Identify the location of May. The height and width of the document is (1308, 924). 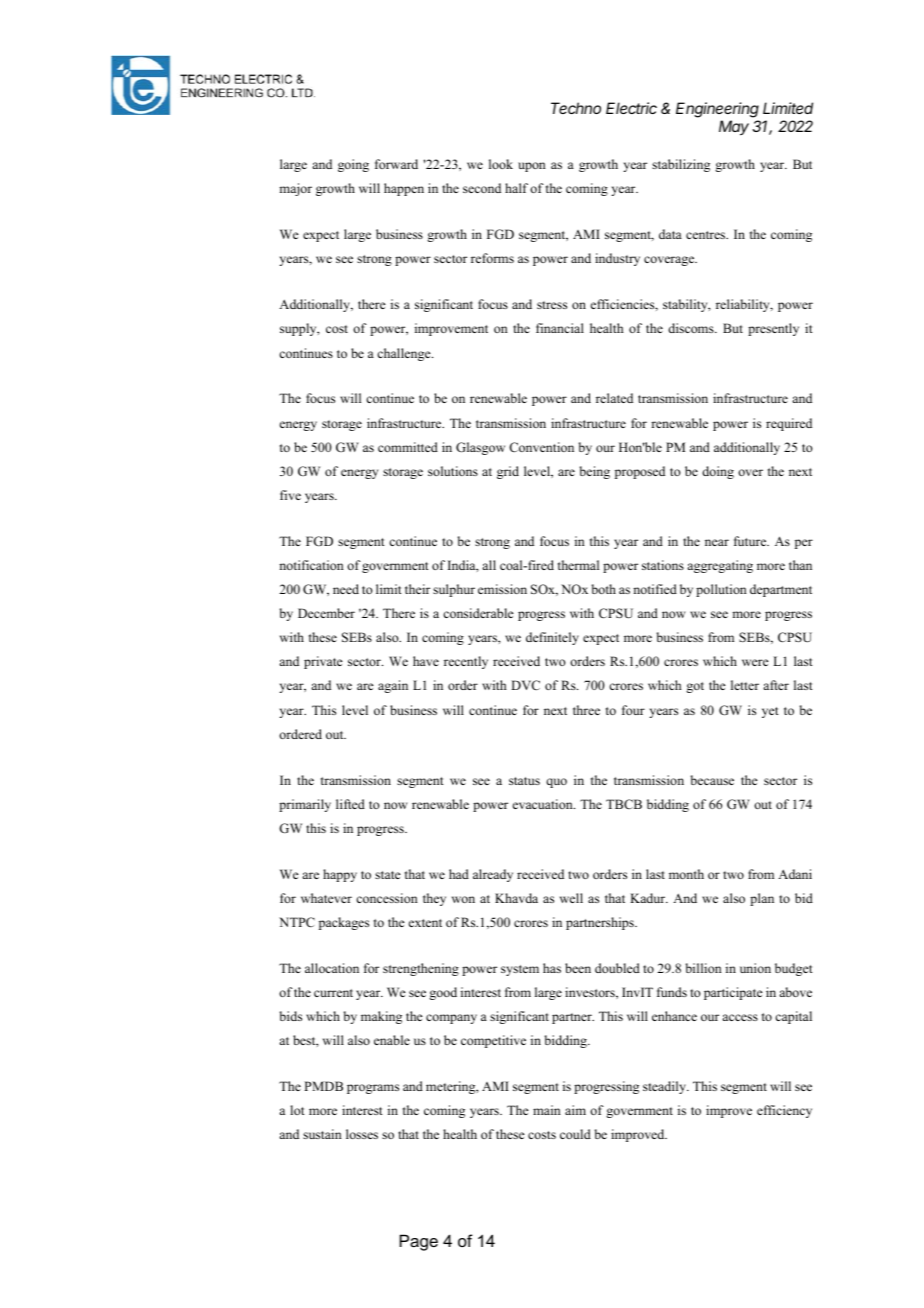
(734, 128).
